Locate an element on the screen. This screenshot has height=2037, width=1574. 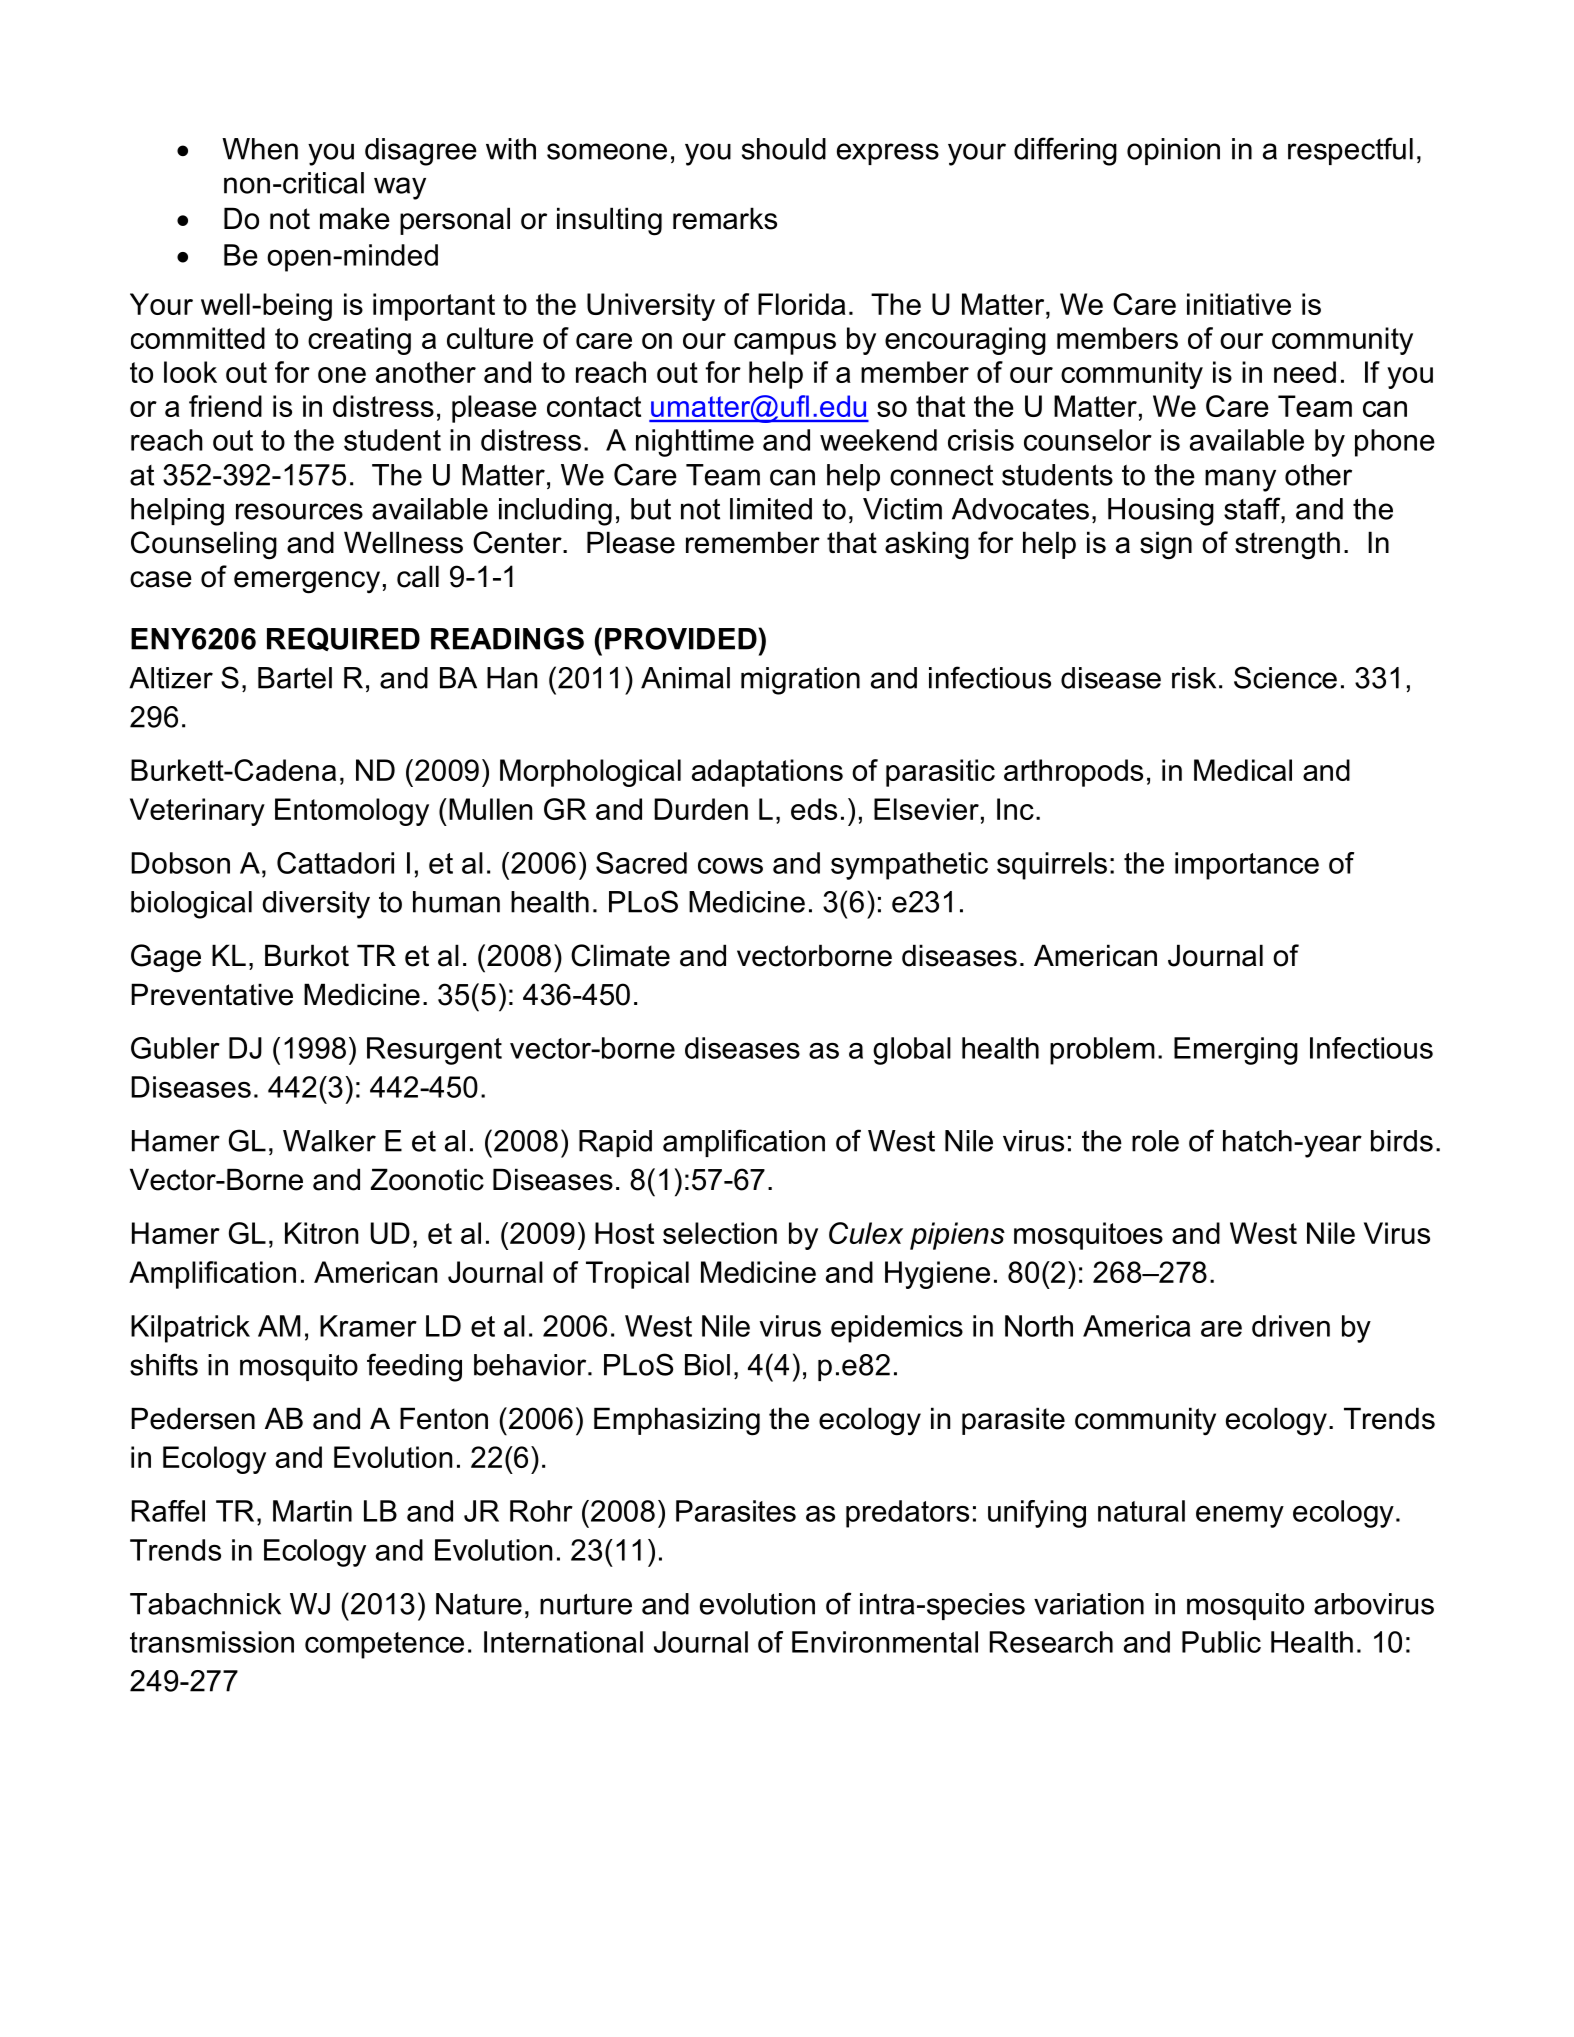
migration is located at coordinates (800, 681).
